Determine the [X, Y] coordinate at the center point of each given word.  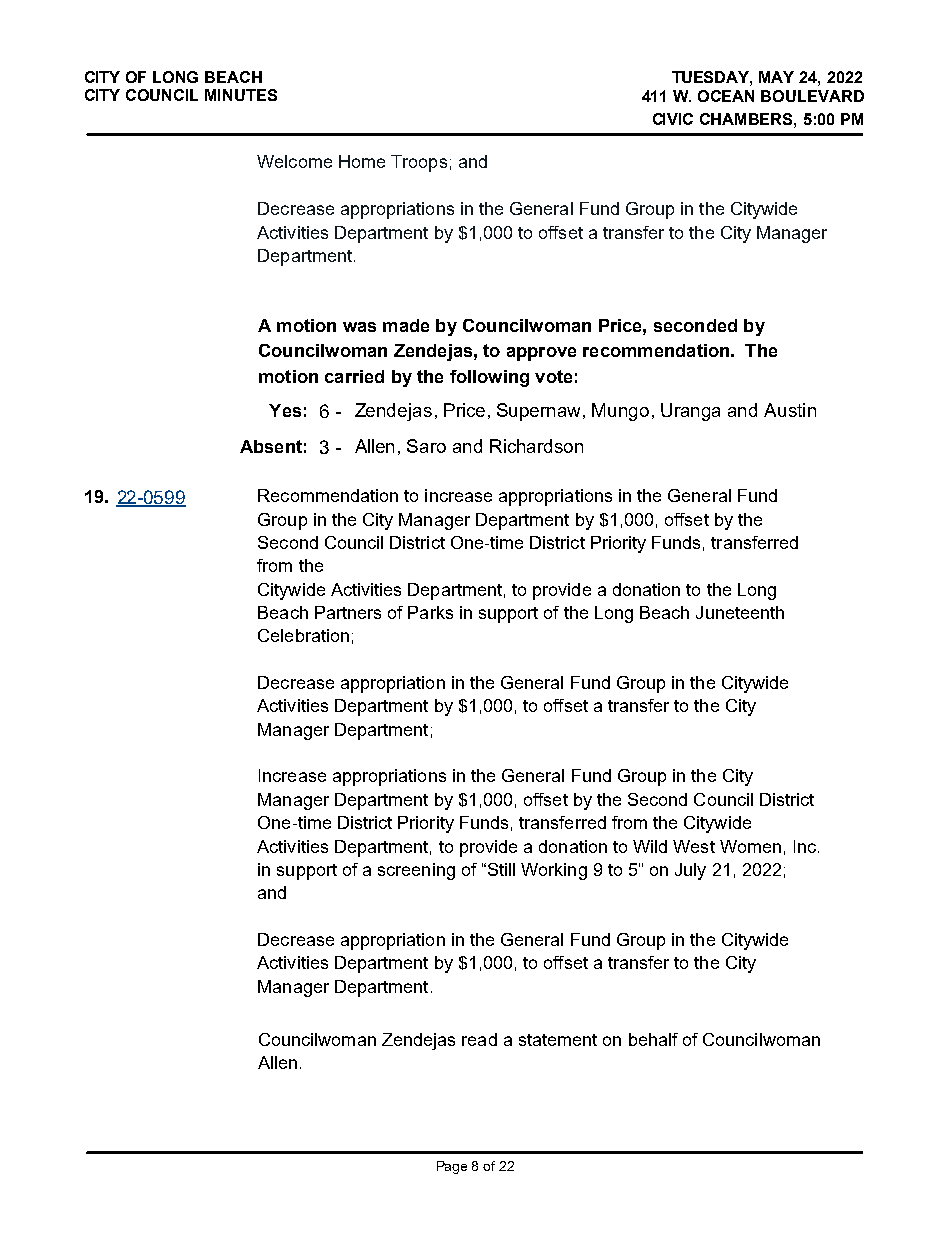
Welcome [294, 161]
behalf [653, 1039]
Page [452, 1167]
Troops [419, 163]
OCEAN [726, 96]
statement [558, 1040]
